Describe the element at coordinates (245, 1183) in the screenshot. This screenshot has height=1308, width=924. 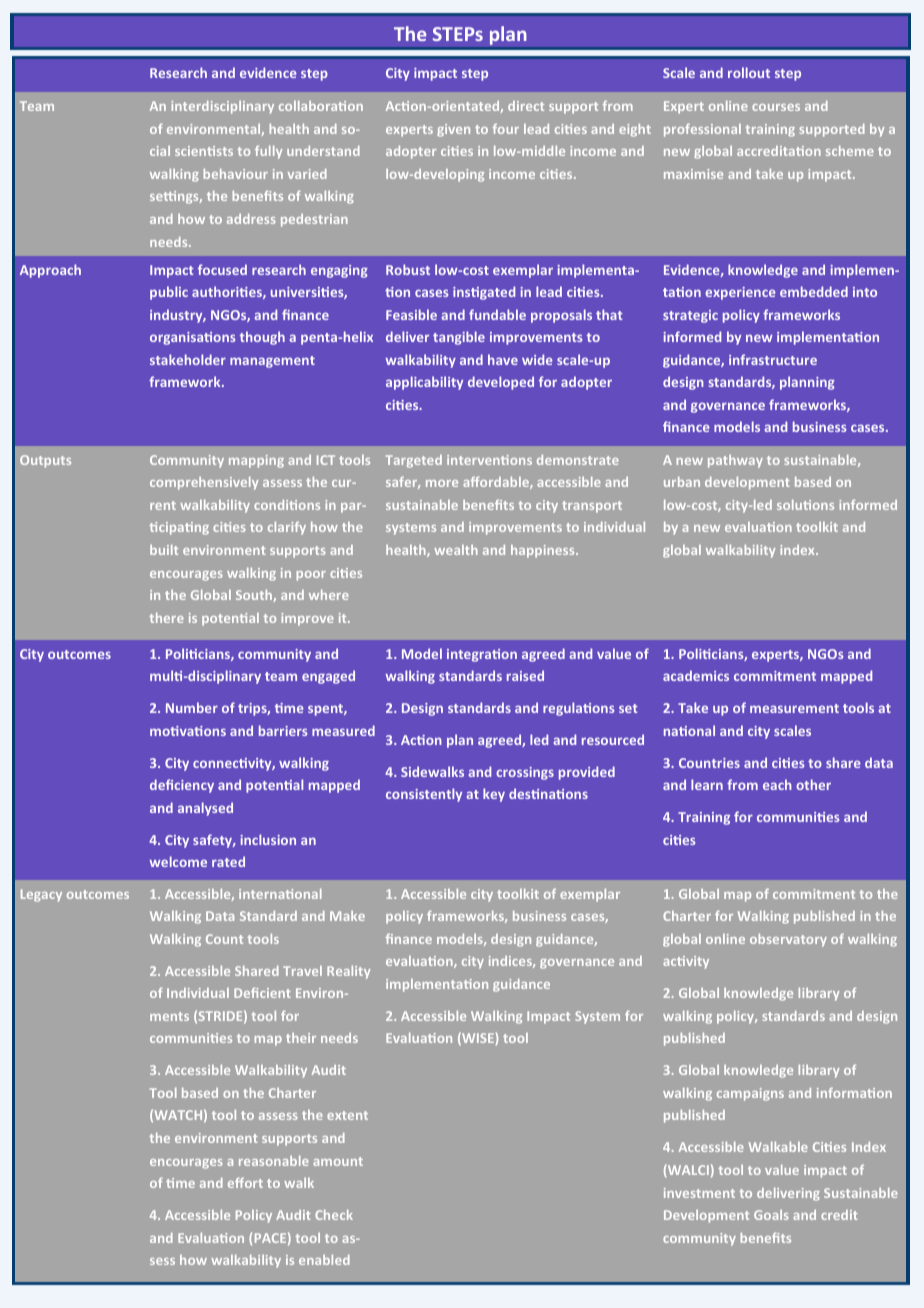
I see `effort` at that location.
